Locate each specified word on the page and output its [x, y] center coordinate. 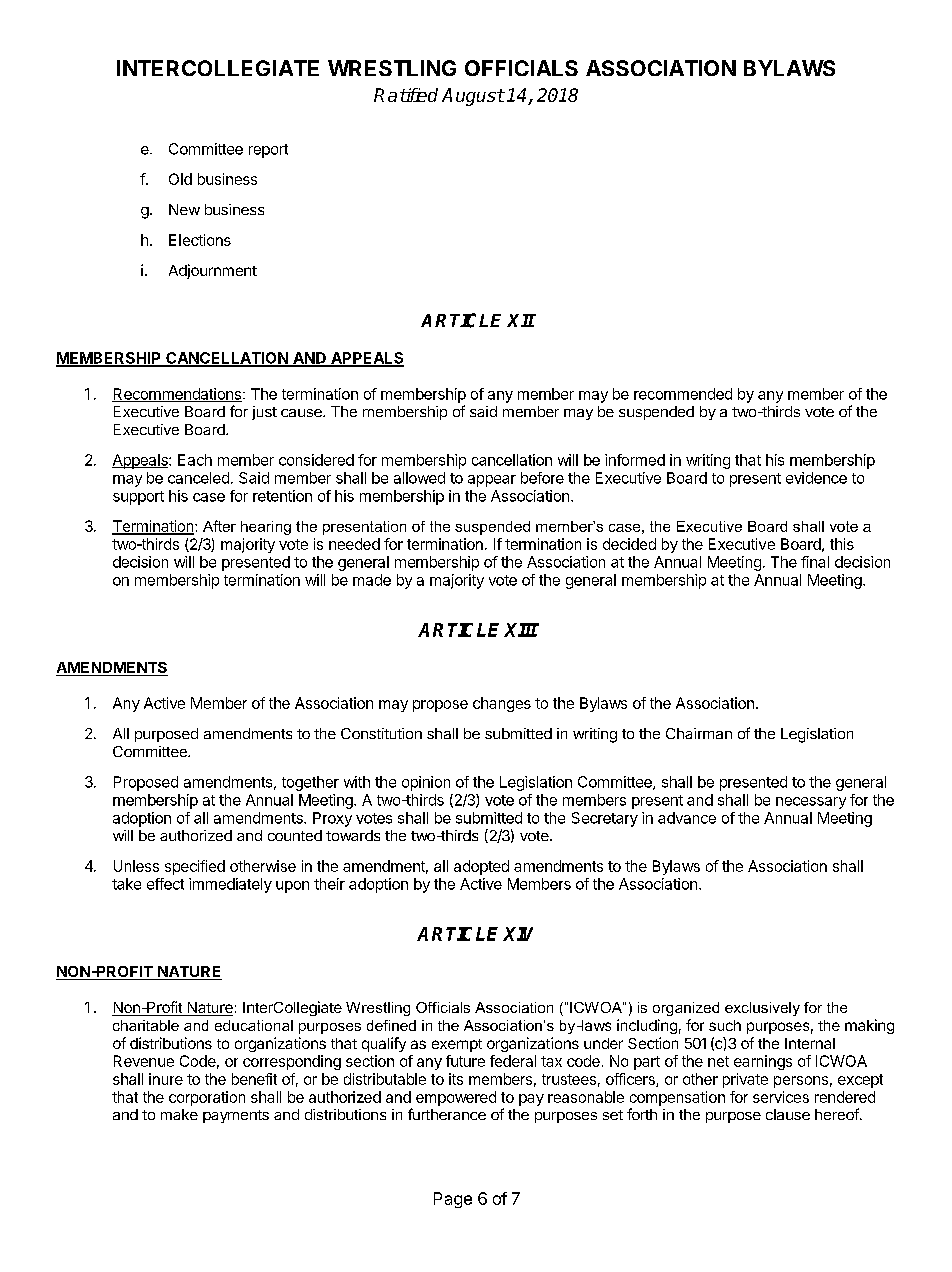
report [268, 151]
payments [236, 1116]
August [473, 97]
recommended [683, 394]
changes [502, 704]
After [219, 526]
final [815, 562]
